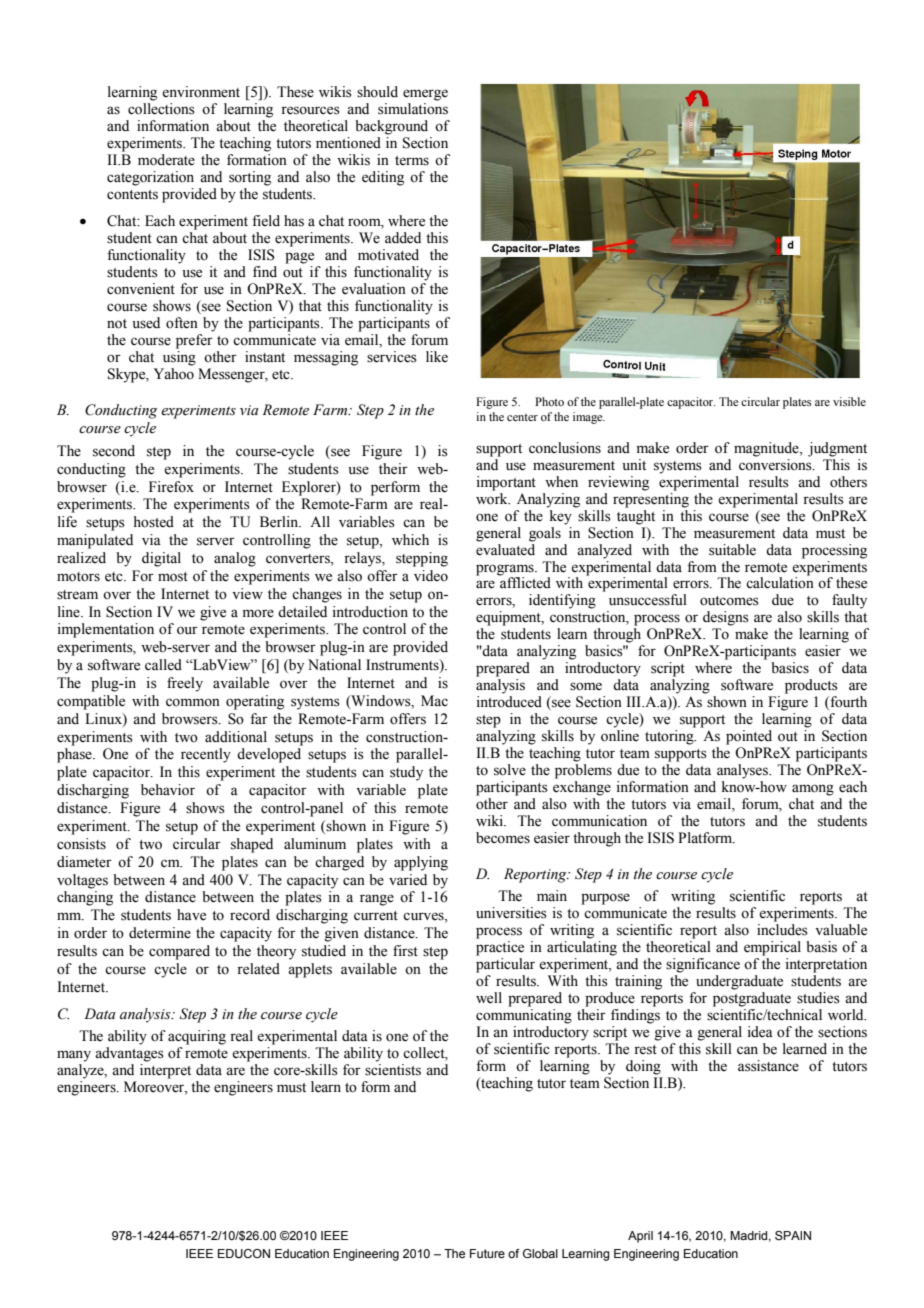 The height and width of the screenshot is (1308, 924). Describe the element at coordinates (206, 755) in the screenshot. I see `recently` at that location.
